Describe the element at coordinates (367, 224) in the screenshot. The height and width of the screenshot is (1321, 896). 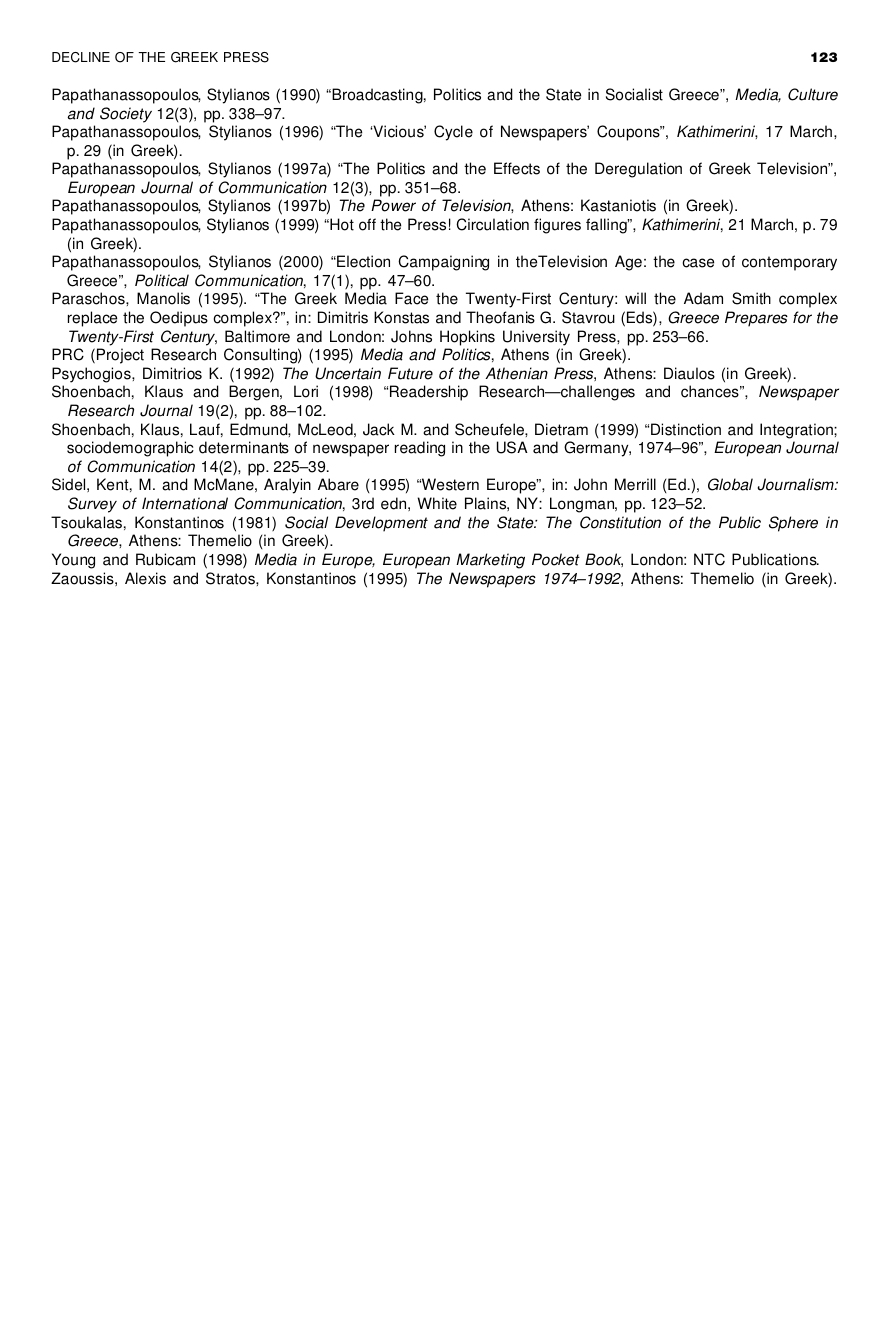
I see `off` at that location.
